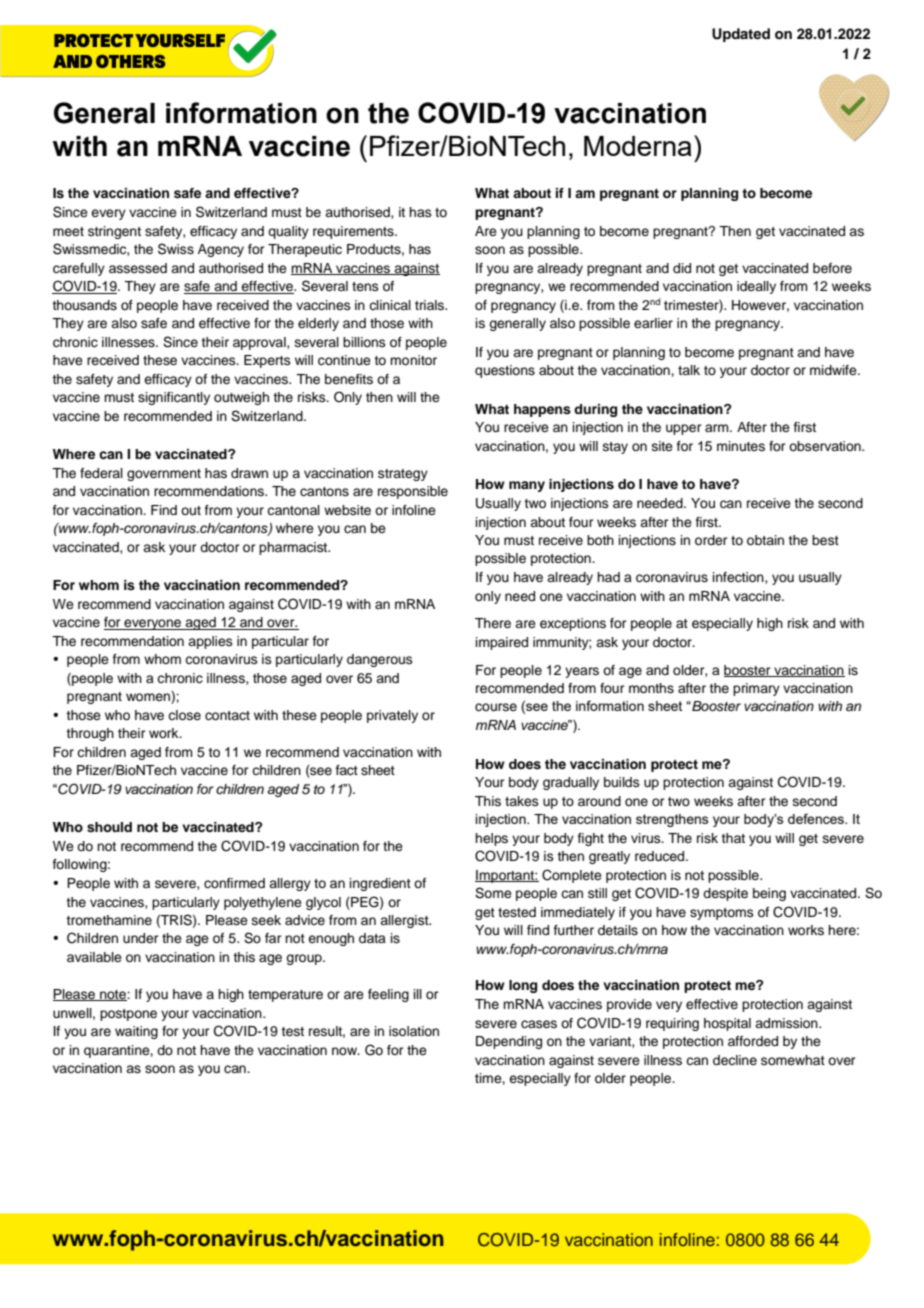 This screenshot has height=1308, width=924. I want to click on Moderna, so click(638, 146).
